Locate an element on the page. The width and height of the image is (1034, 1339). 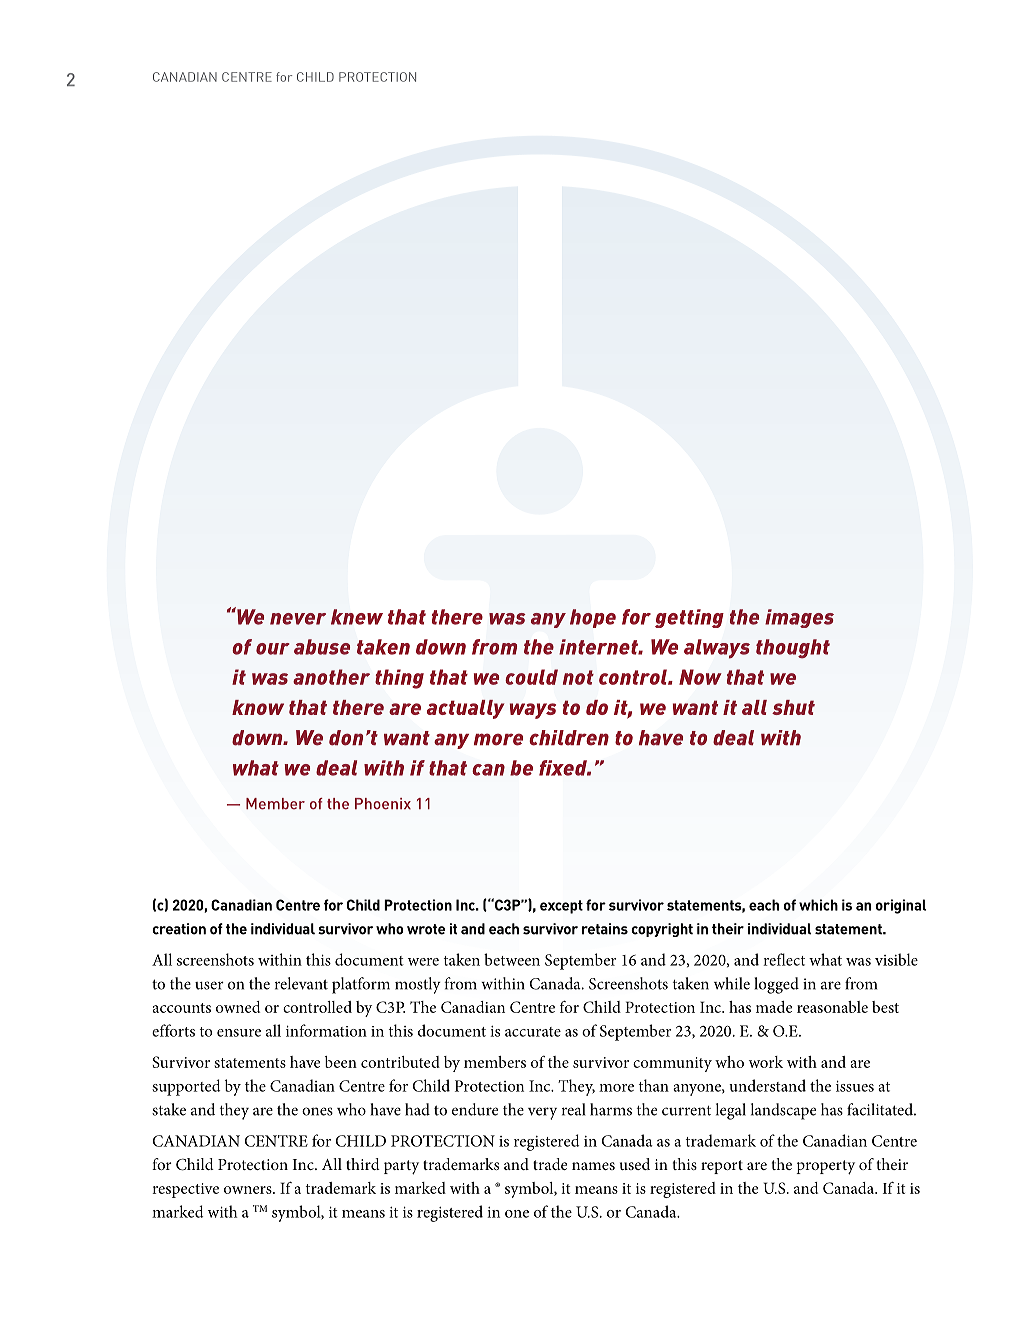
our is located at coordinates (273, 649).
